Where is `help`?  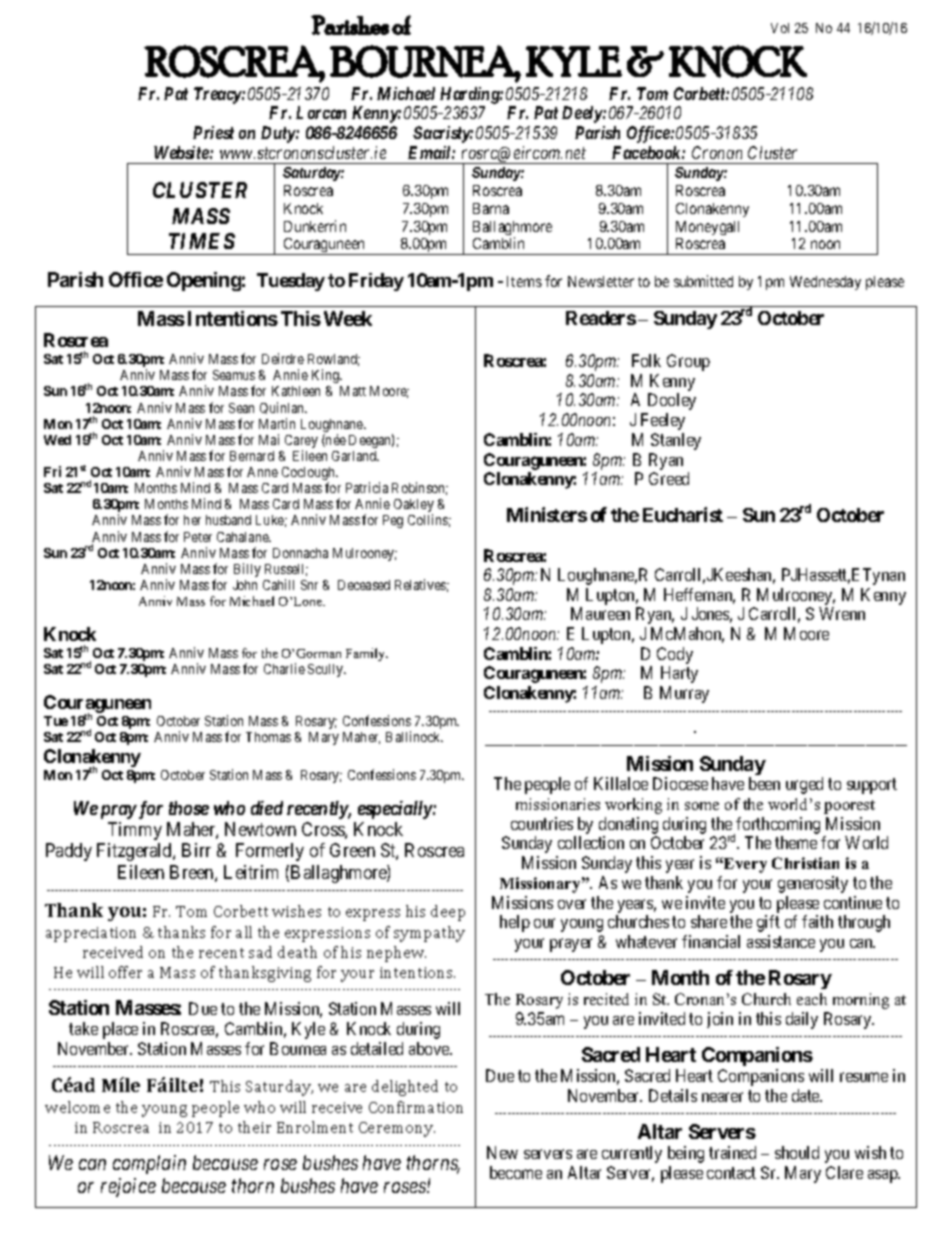
help is located at coordinates (515, 923).
